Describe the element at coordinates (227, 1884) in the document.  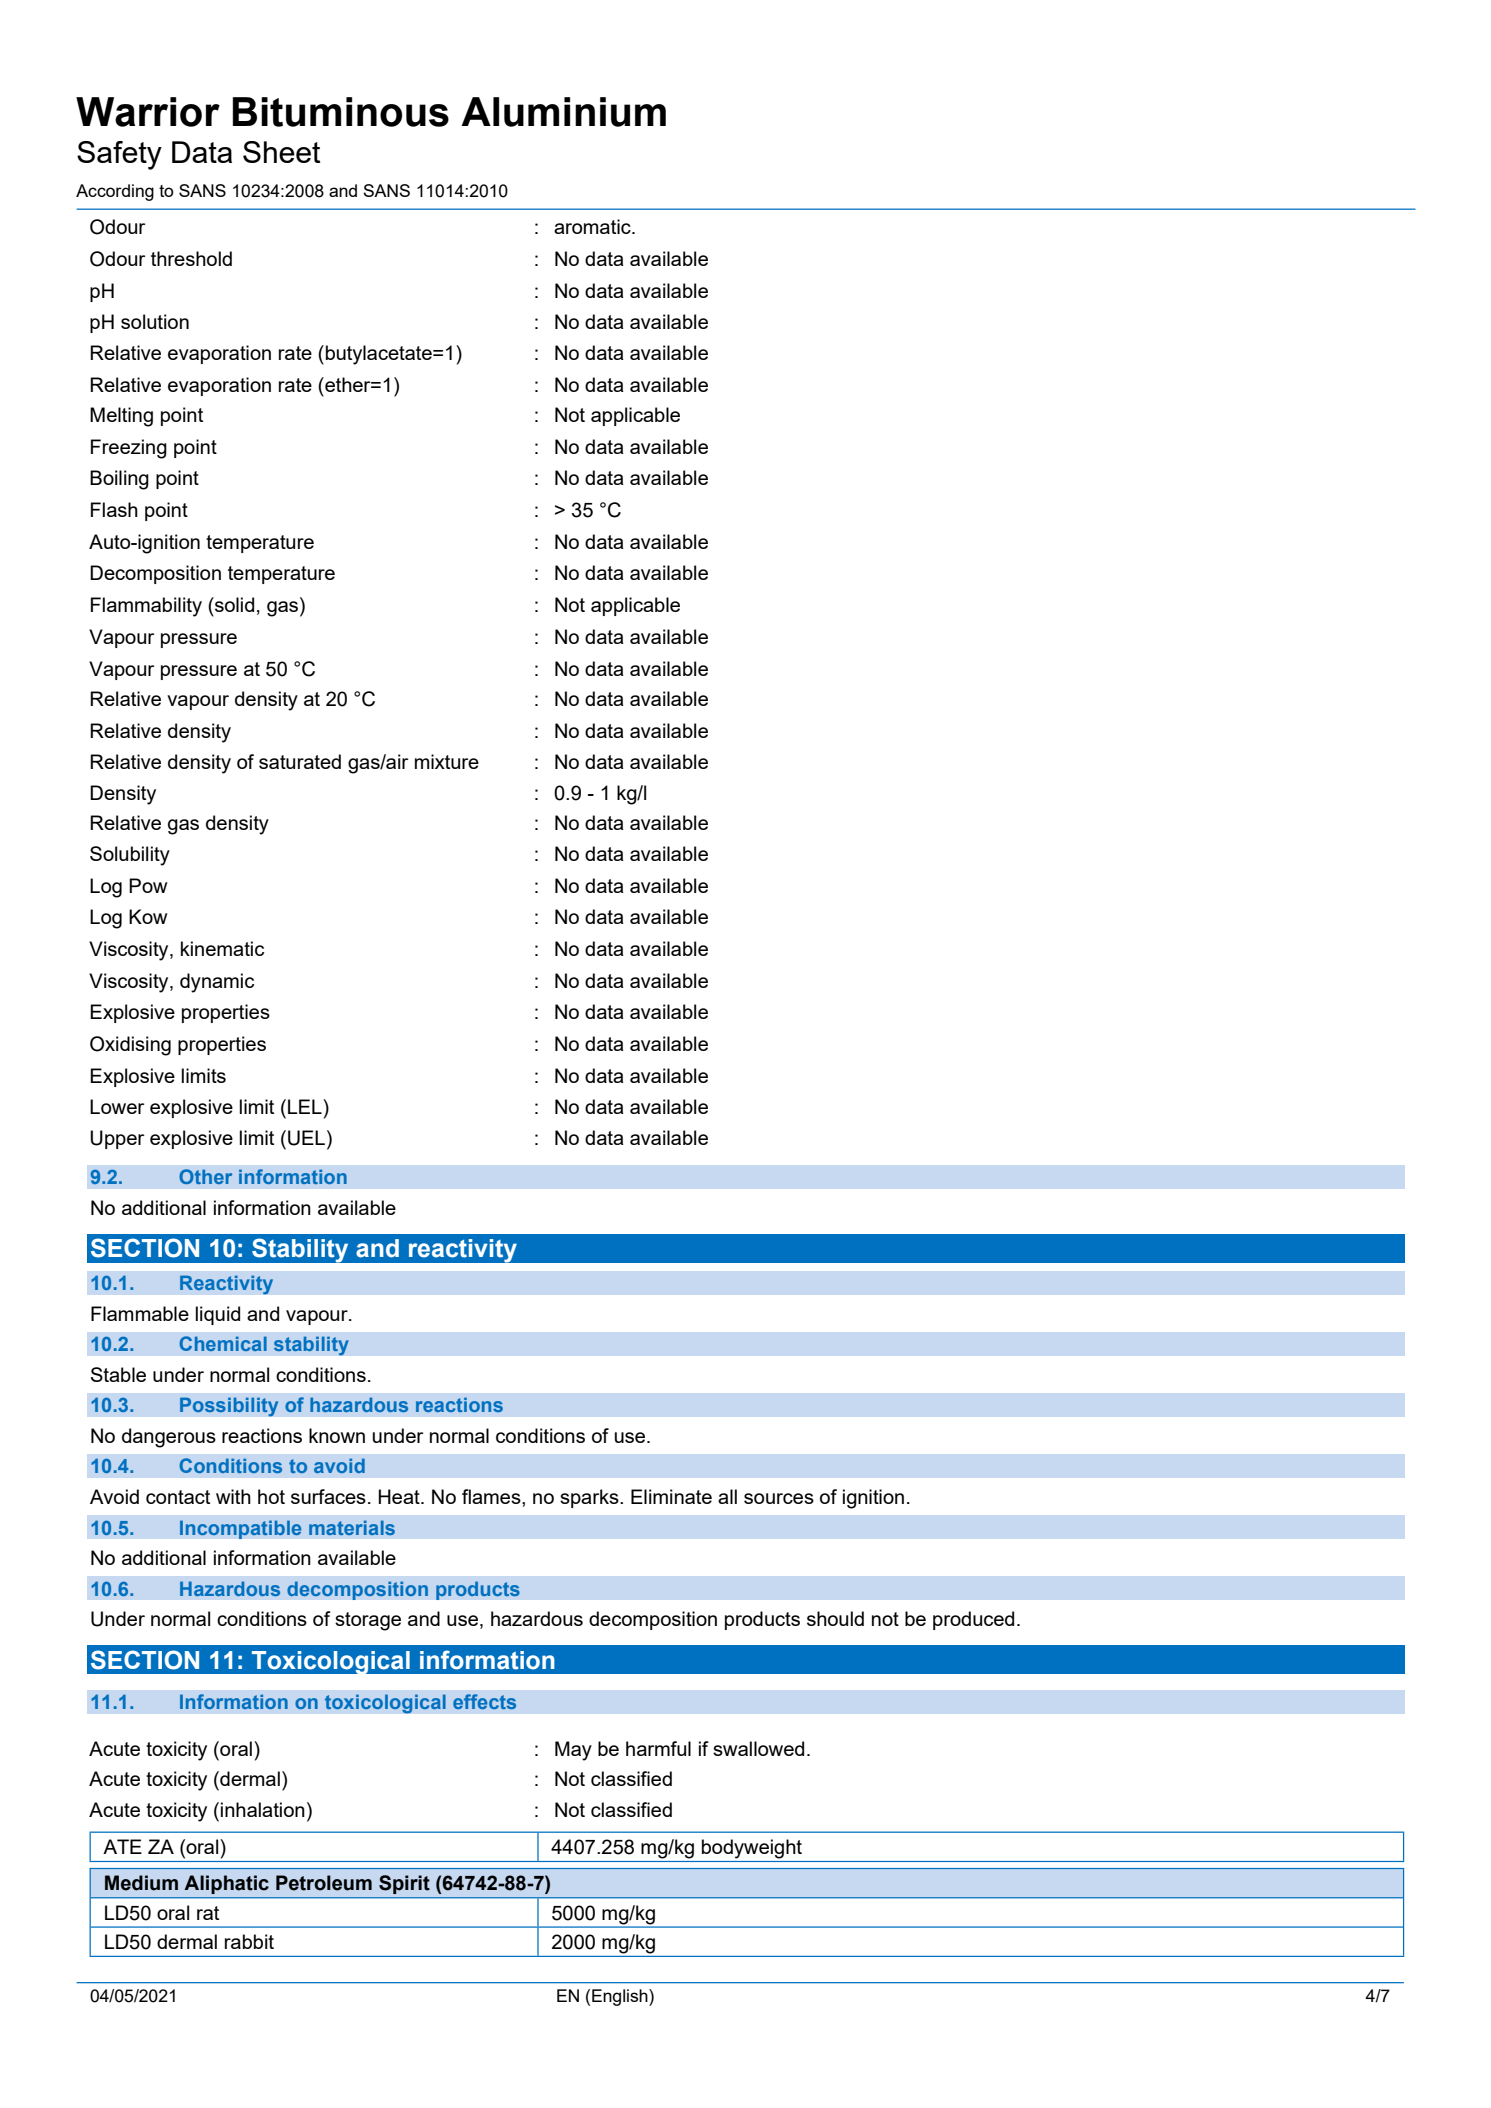
I see `Aliphatic` at that location.
